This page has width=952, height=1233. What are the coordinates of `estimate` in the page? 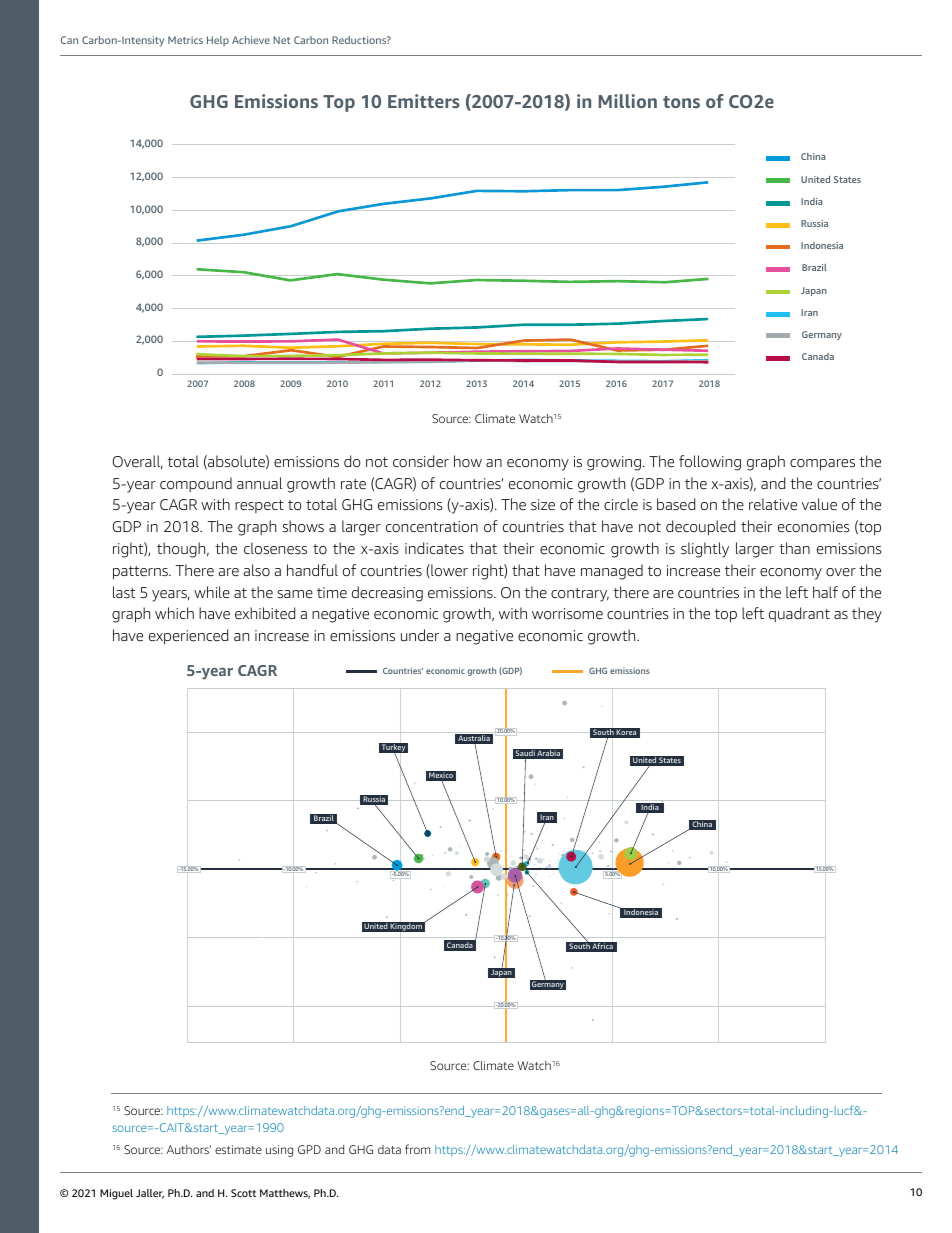 It's located at (238, 1149).
